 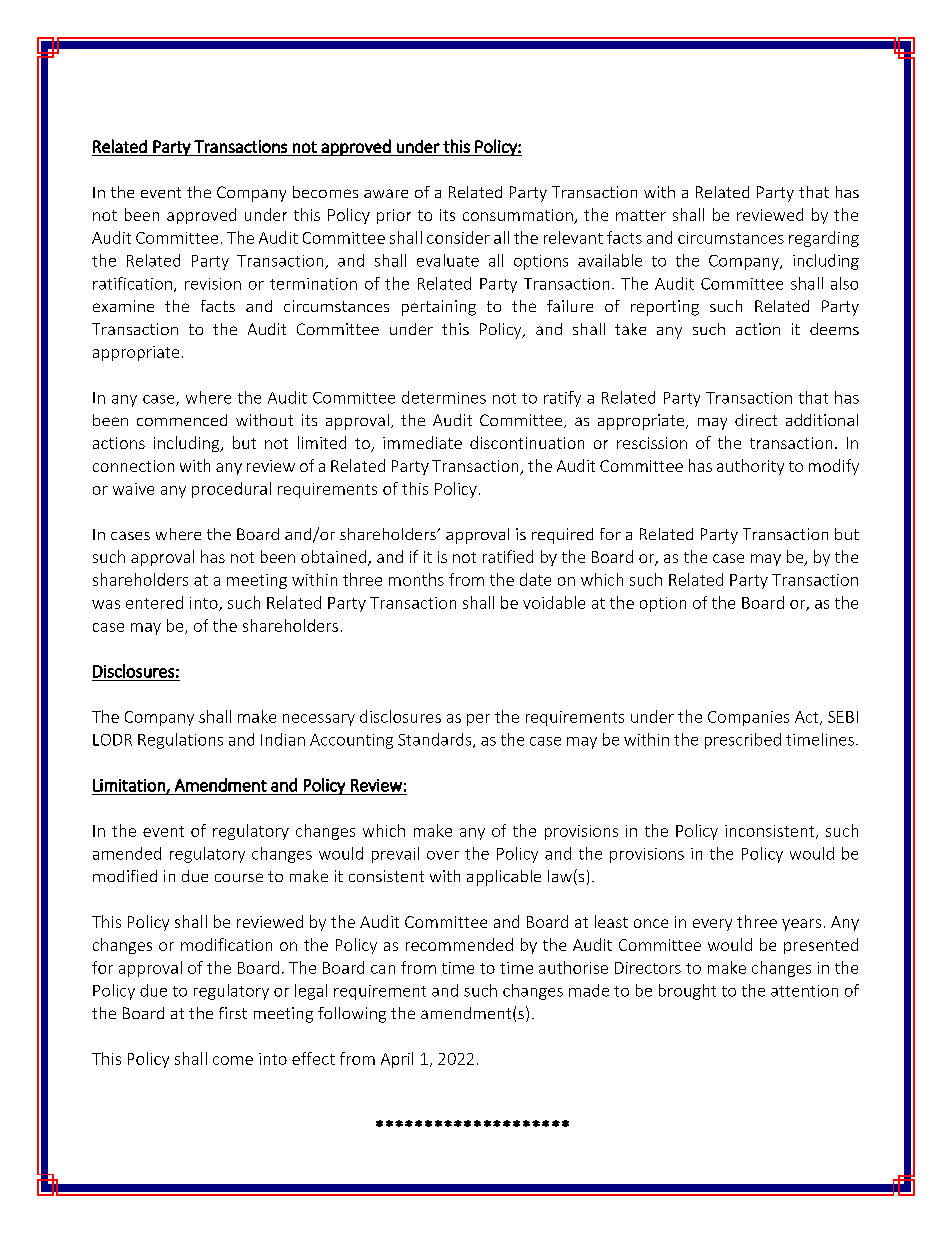 I want to click on regarding, so click(x=824, y=239).
